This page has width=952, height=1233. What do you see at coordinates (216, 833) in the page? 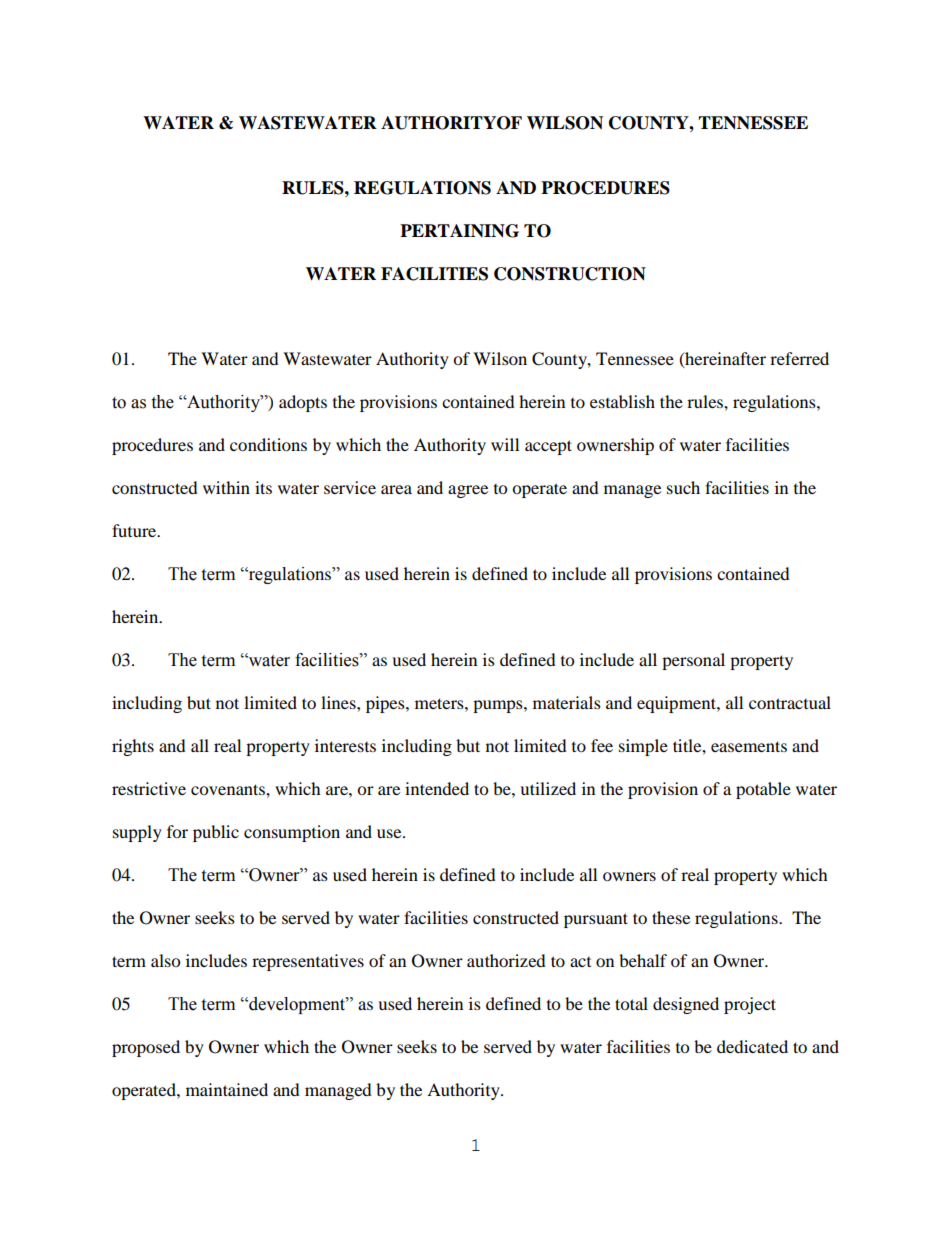
I see `public` at bounding box center [216, 833].
